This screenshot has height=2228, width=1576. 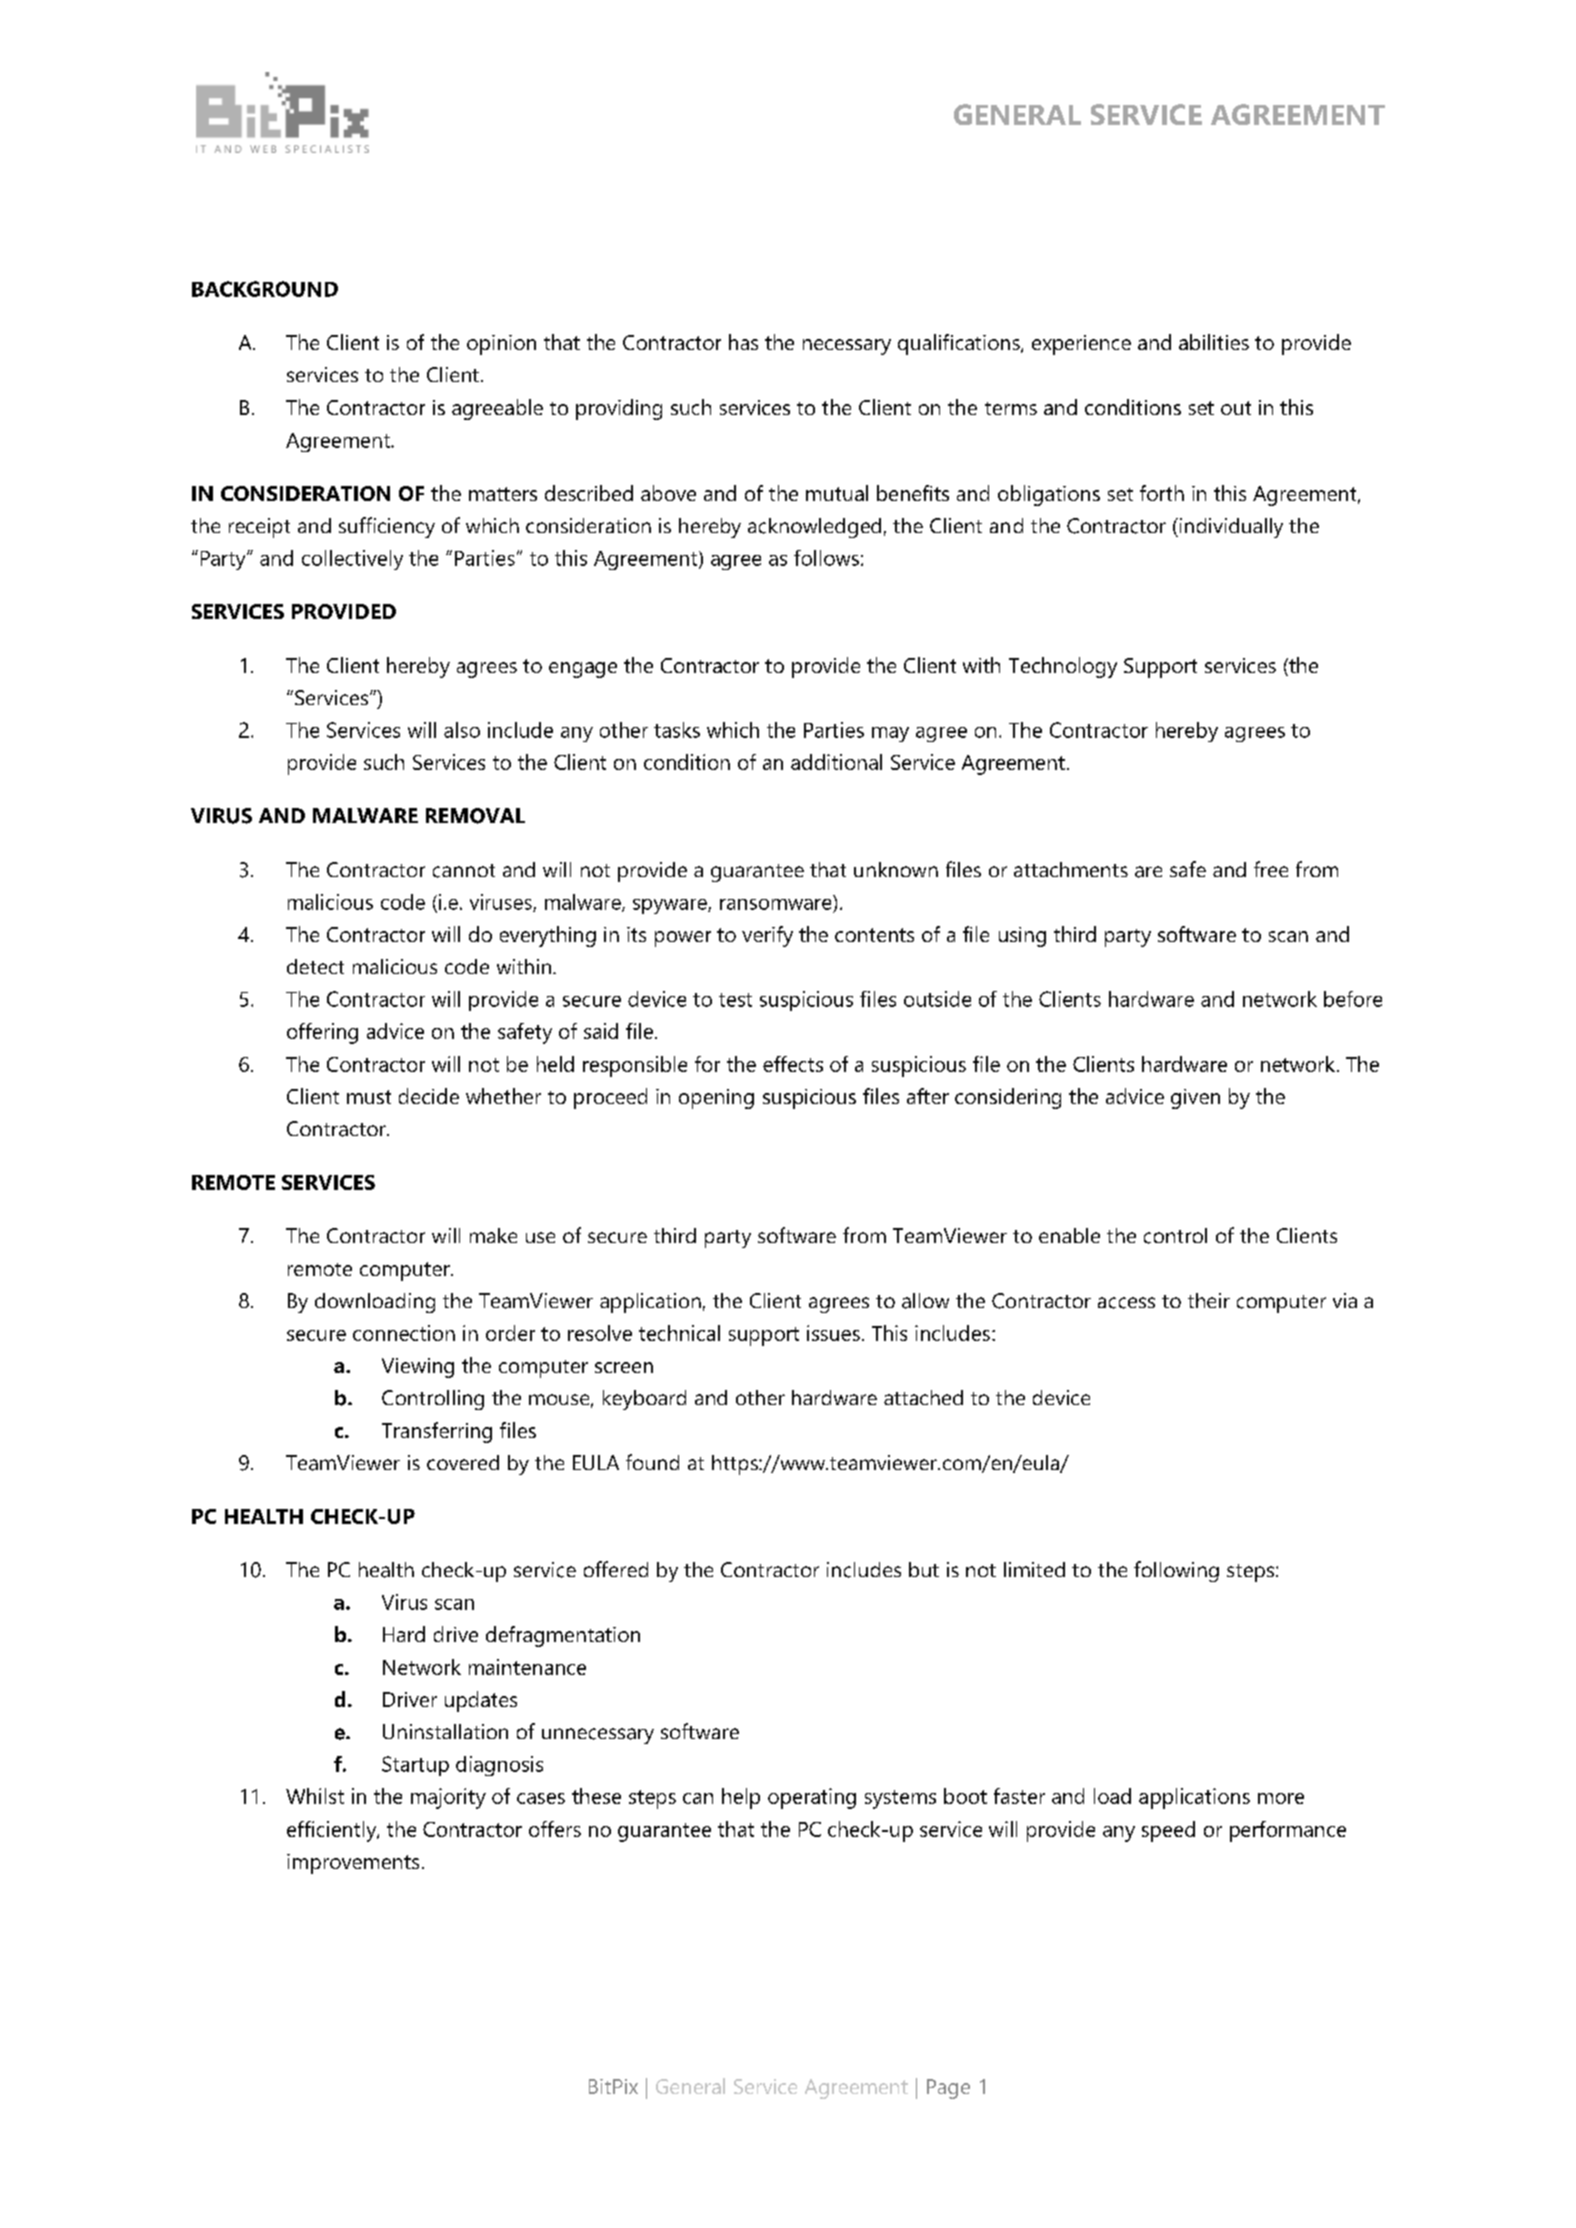 I want to click on following, so click(x=1176, y=1571).
